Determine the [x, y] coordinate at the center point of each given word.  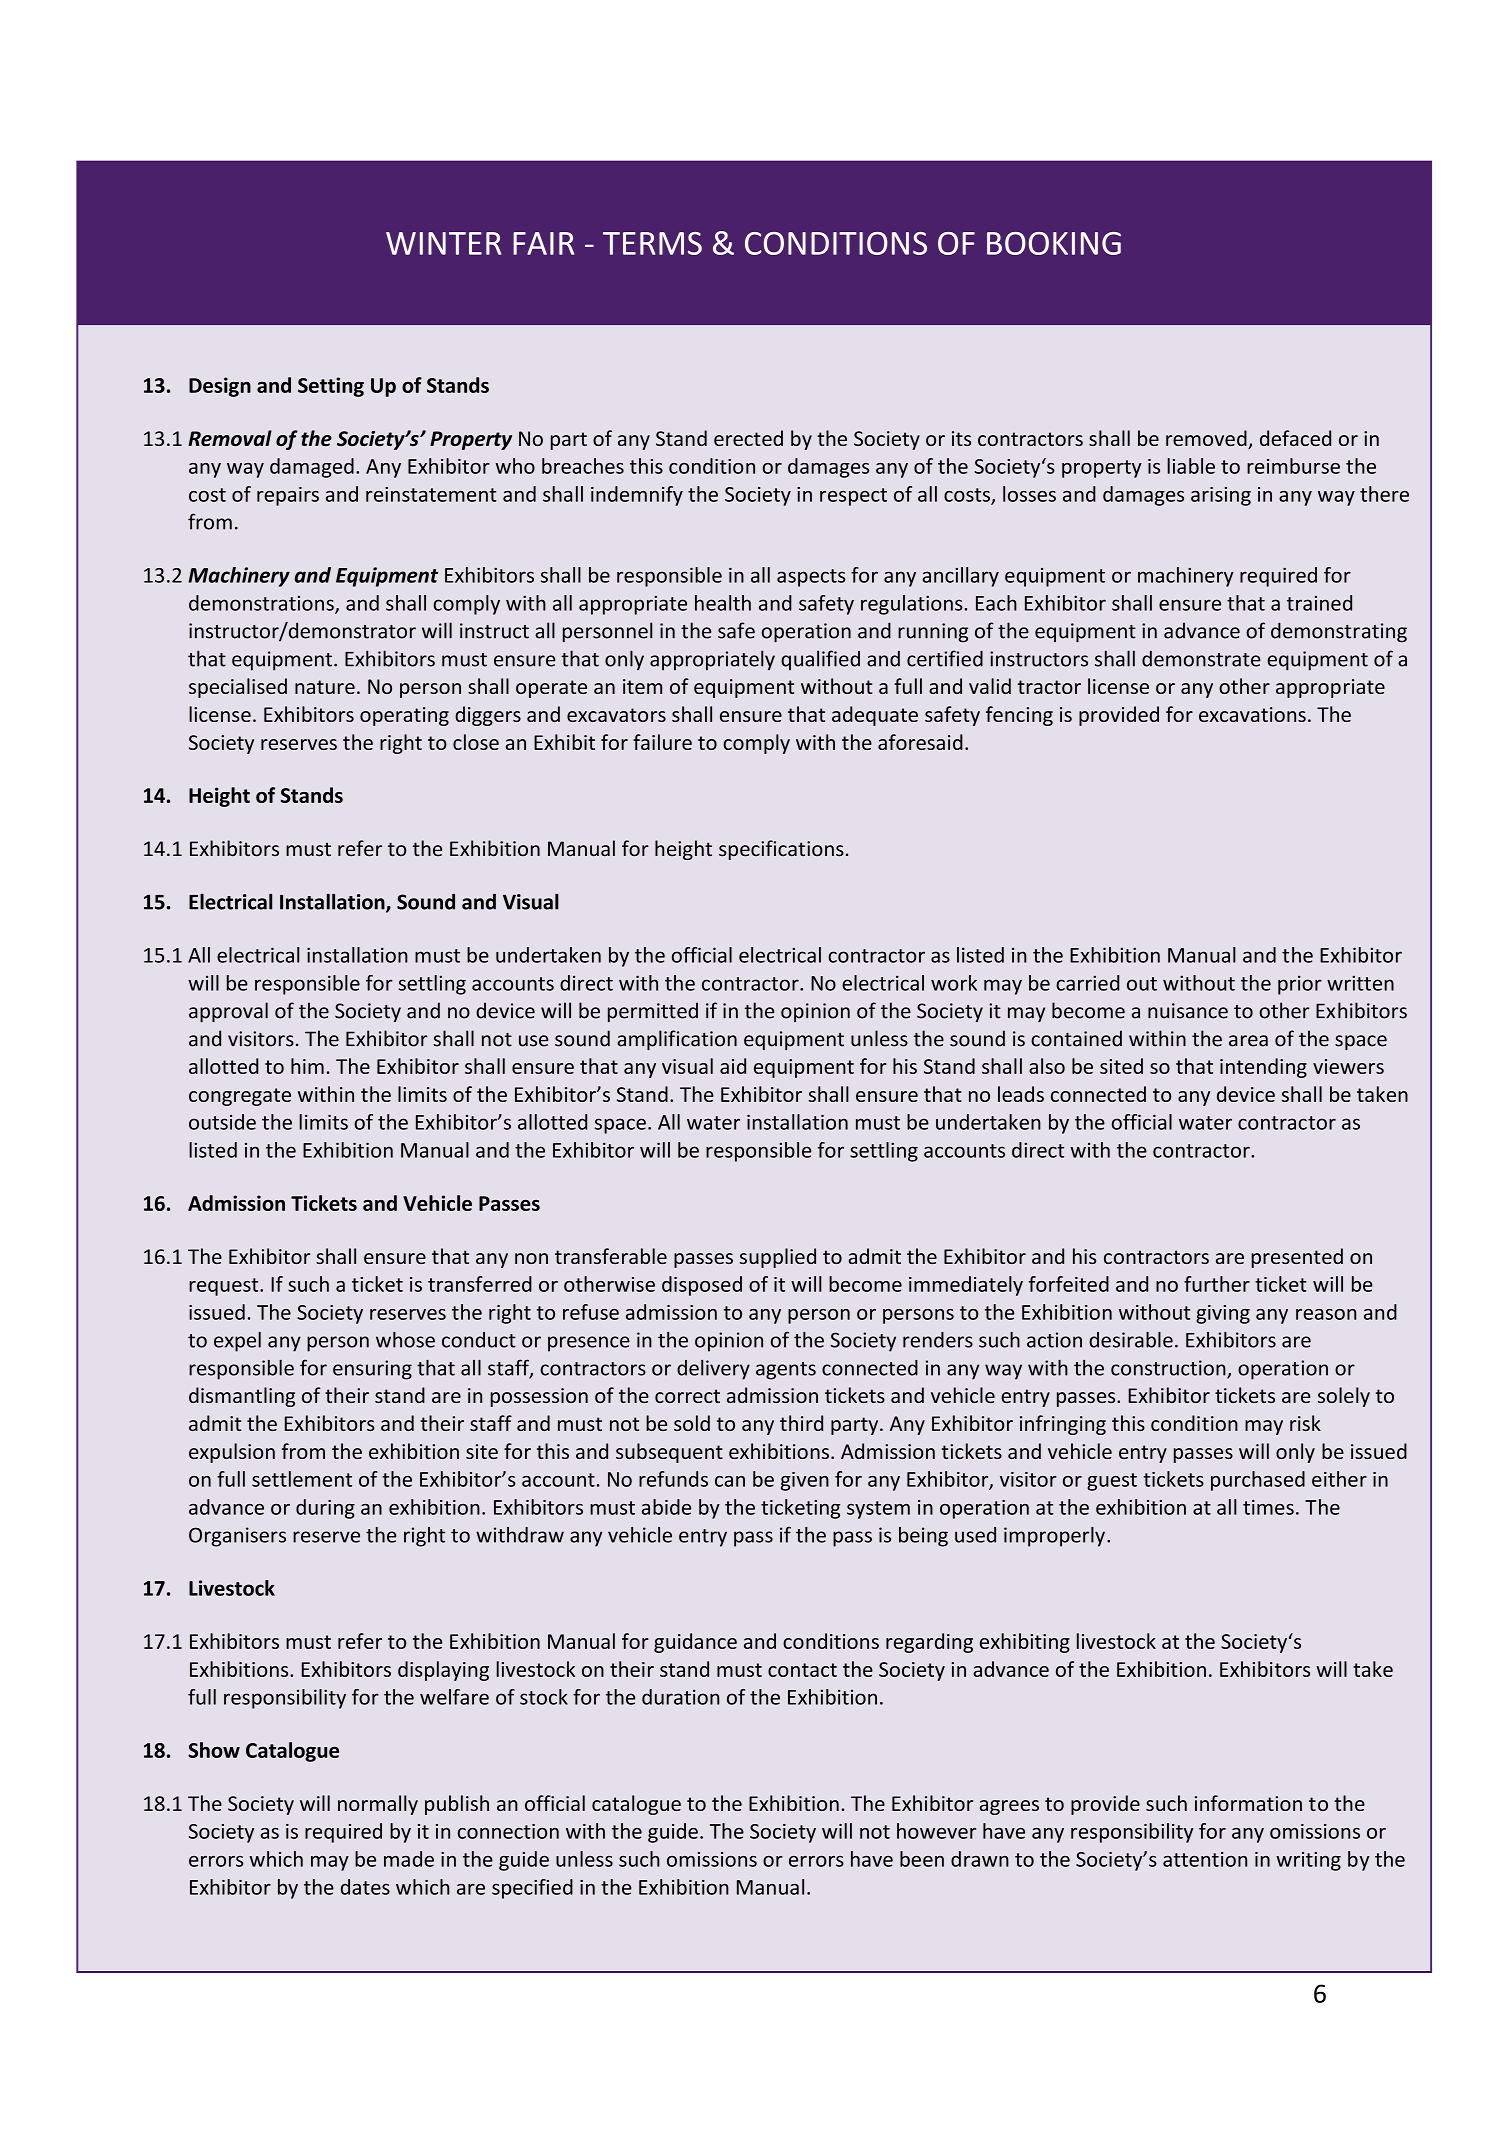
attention [1205, 1859]
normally [378, 1805]
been [922, 1859]
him [307, 1066]
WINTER [443, 243]
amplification [677, 1040]
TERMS [652, 243]
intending [1263, 1068]
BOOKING [1054, 243]
